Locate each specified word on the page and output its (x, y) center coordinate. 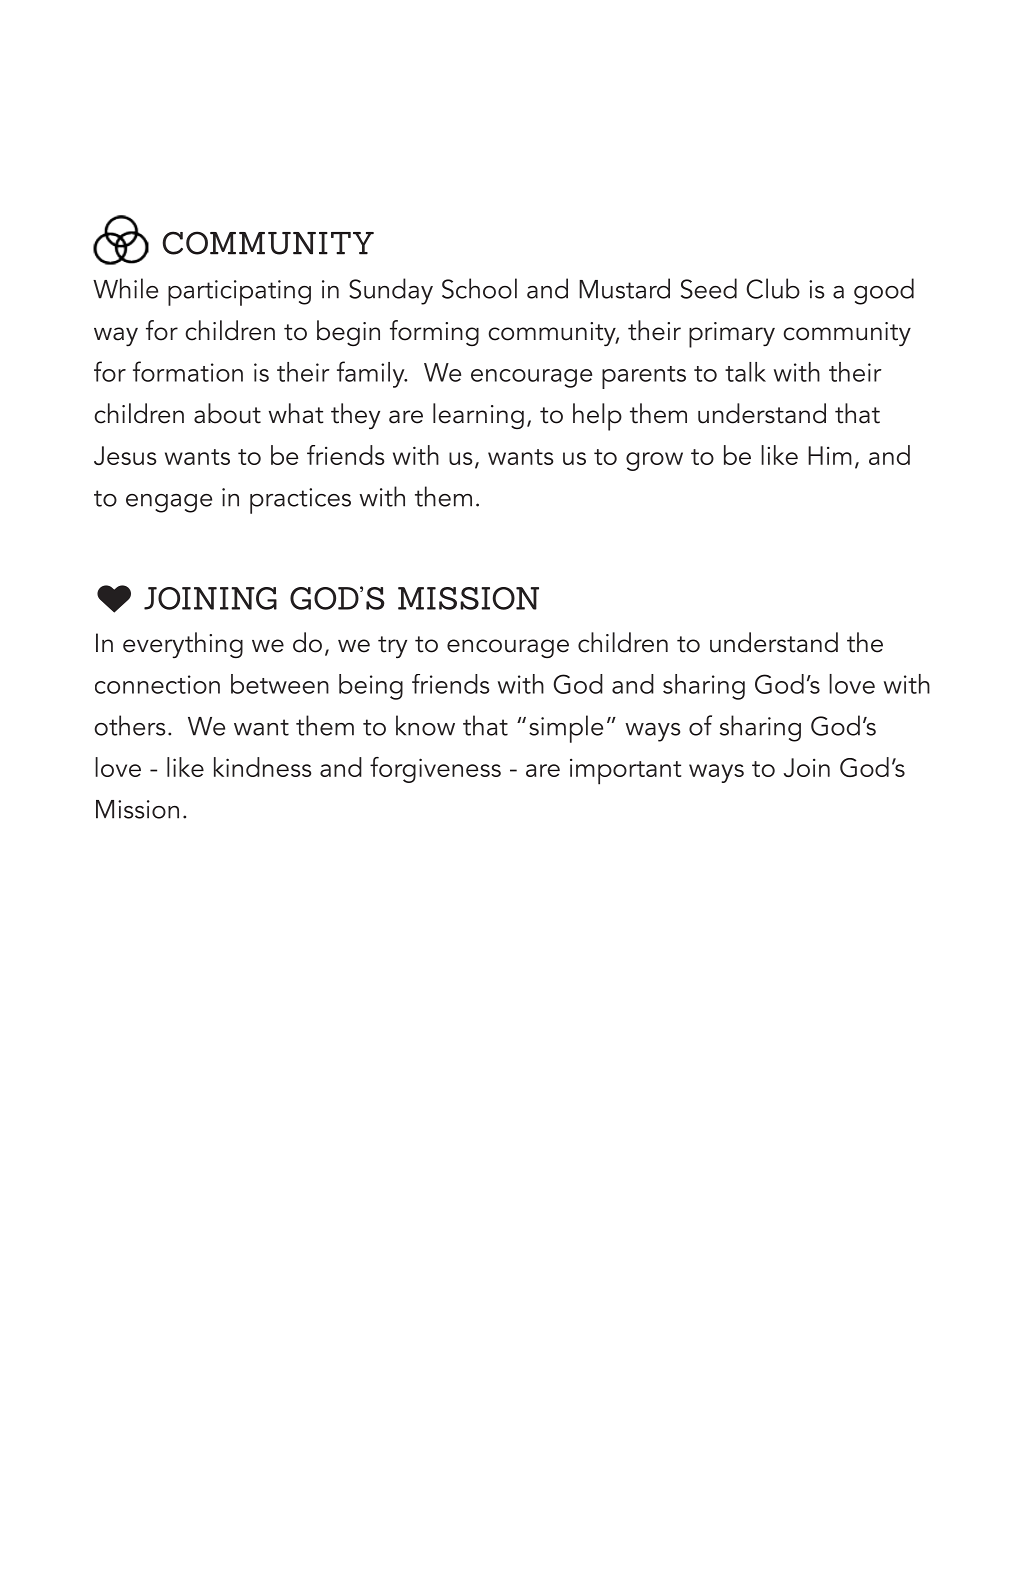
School (479, 288)
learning (478, 416)
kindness (263, 767)
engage (169, 503)
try (392, 647)
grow (654, 461)
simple (566, 729)
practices (300, 501)
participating (239, 293)
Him (830, 455)
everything (183, 645)
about (227, 413)
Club (773, 288)
